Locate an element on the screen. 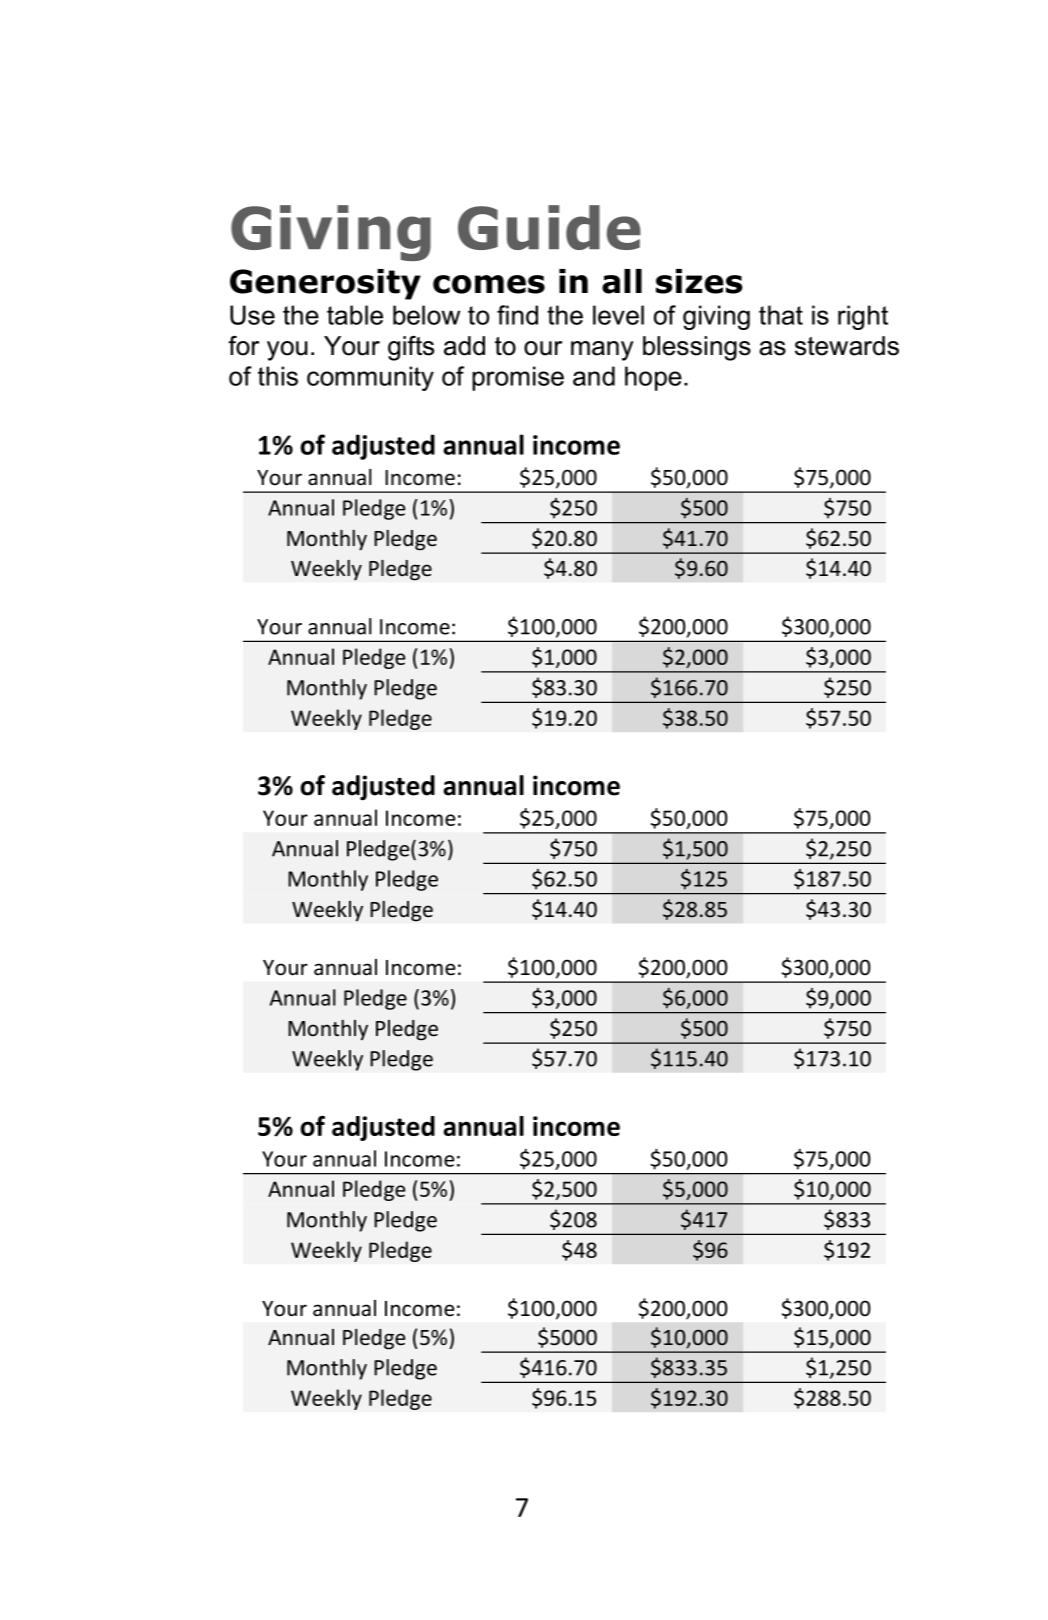 The height and width of the screenshot is (1620, 1048). Guide is located at coordinates (549, 227).
